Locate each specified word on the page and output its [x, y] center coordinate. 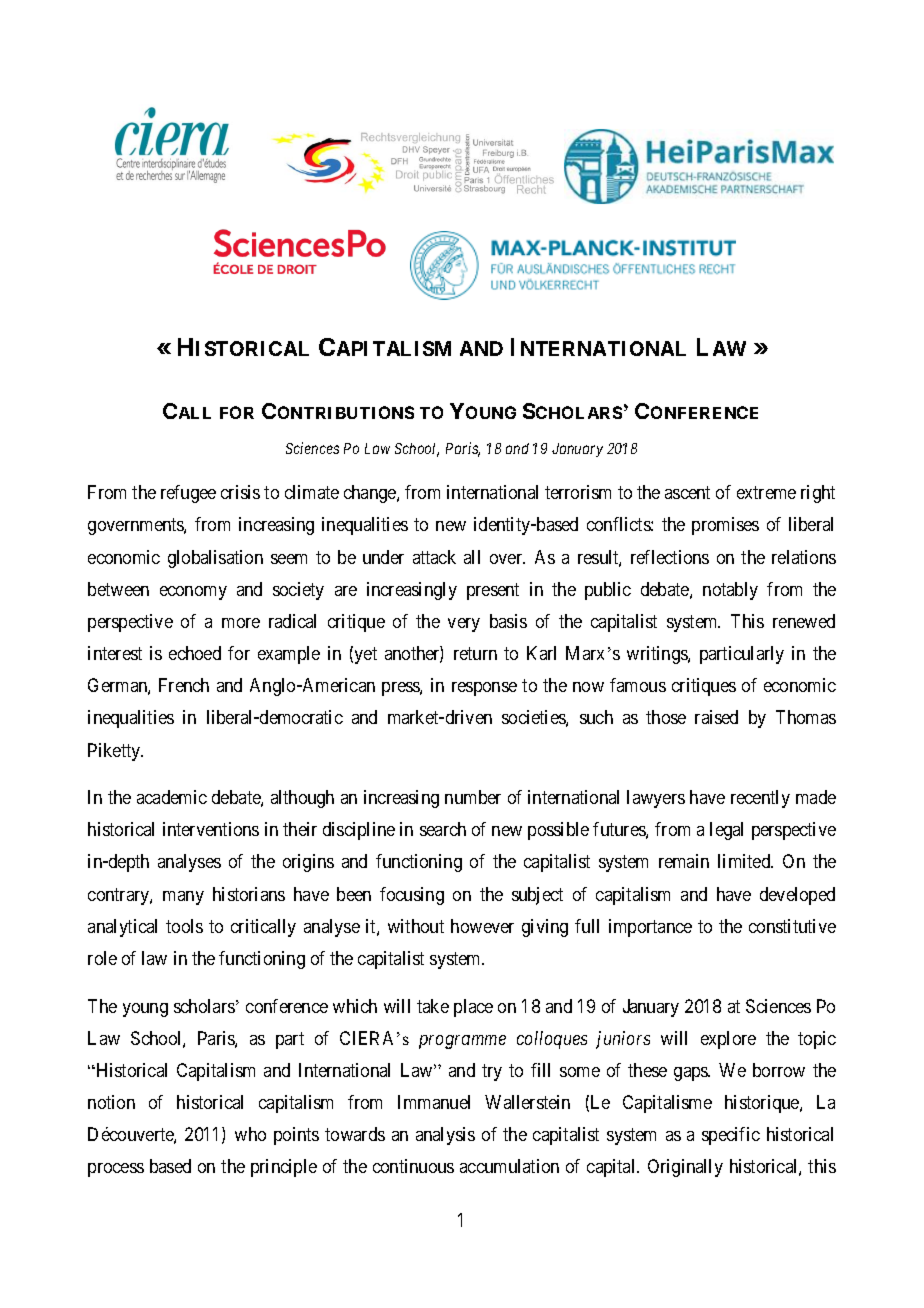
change [371, 494]
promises [725, 526]
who [250, 1134]
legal [726, 831]
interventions [211, 829]
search [443, 829]
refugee [188, 494]
